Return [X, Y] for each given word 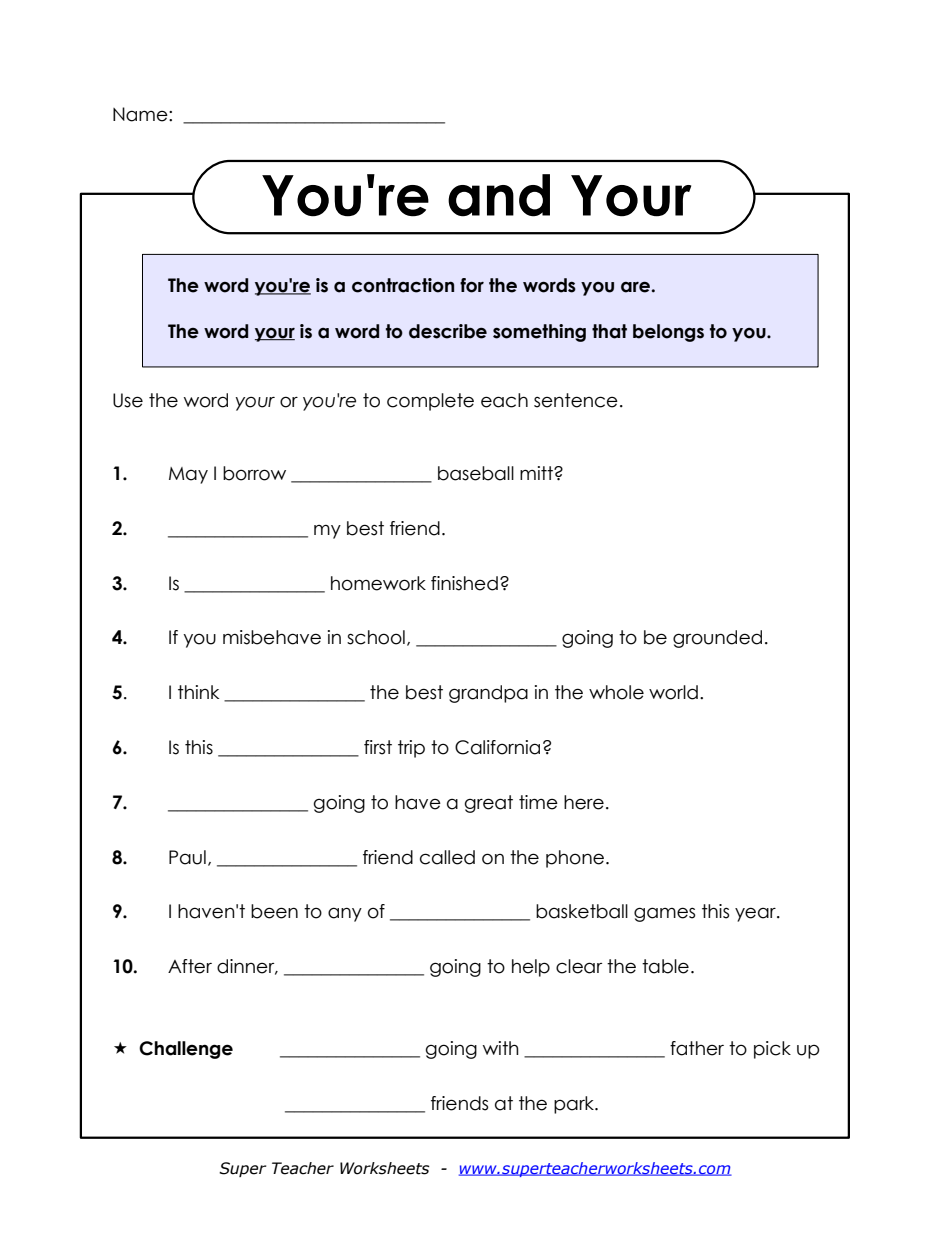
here [584, 802]
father [697, 1048]
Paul [187, 857]
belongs [668, 333]
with [501, 1048]
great [489, 804]
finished [464, 583]
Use [128, 400]
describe [448, 331]
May [188, 475]
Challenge [186, 1050]
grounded [717, 639]
